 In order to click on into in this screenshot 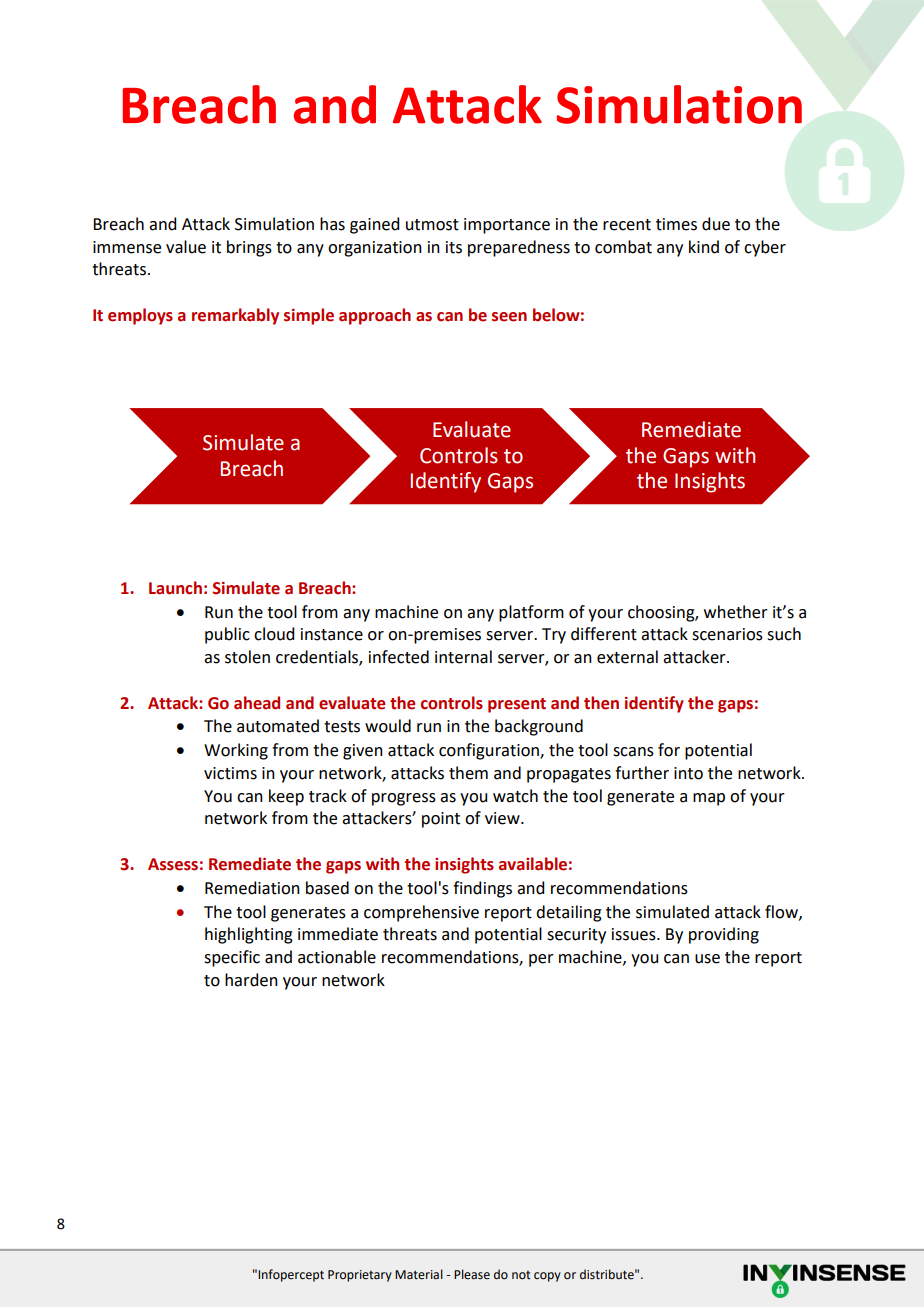, I will do `click(688, 773)`.
